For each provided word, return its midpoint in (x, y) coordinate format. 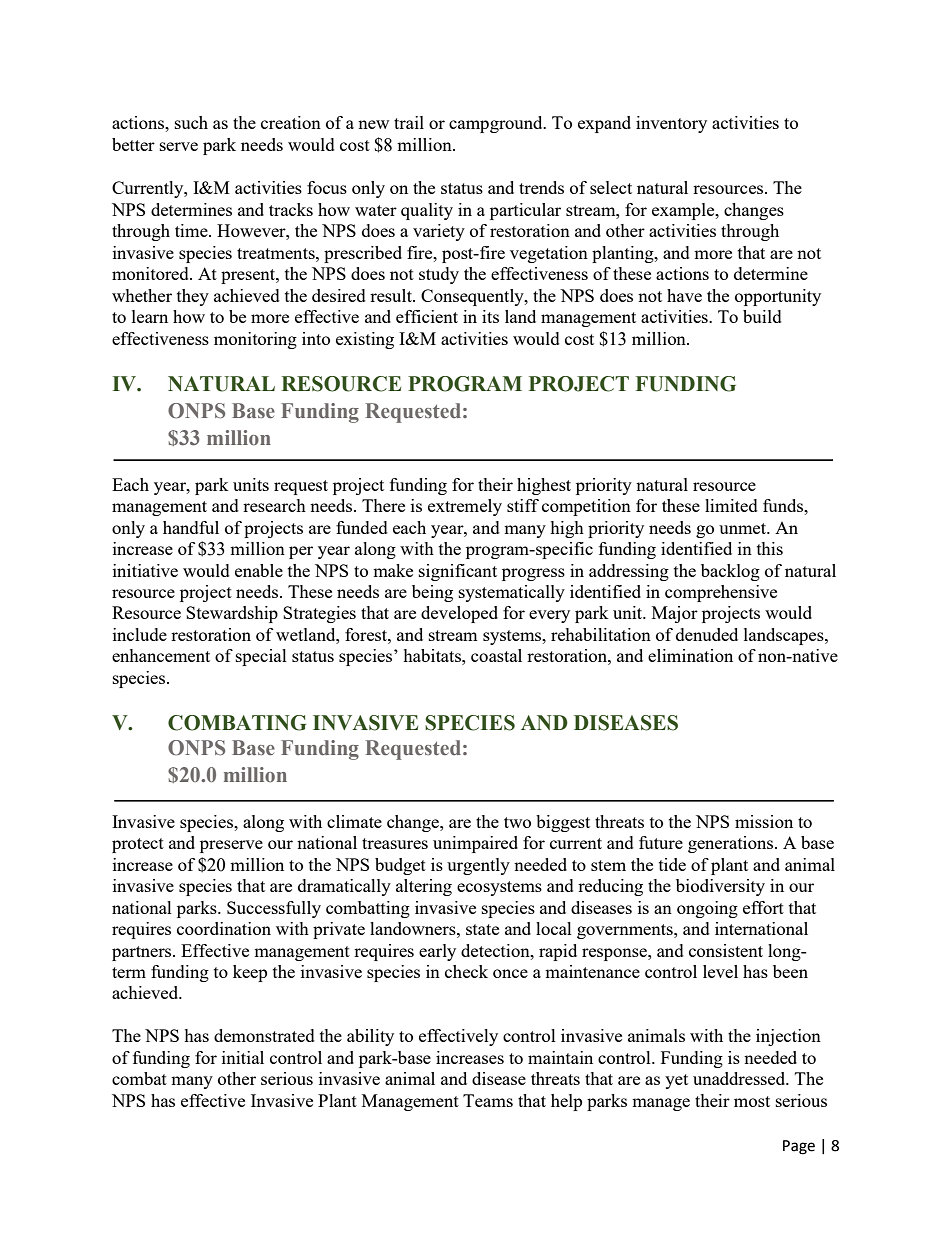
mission (764, 821)
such (191, 122)
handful (191, 527)
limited (731, 505)
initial (243, 1057)
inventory (671, 124)
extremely (465, 507)
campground (497, 124)
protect (138, 845)
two (517, 822)
